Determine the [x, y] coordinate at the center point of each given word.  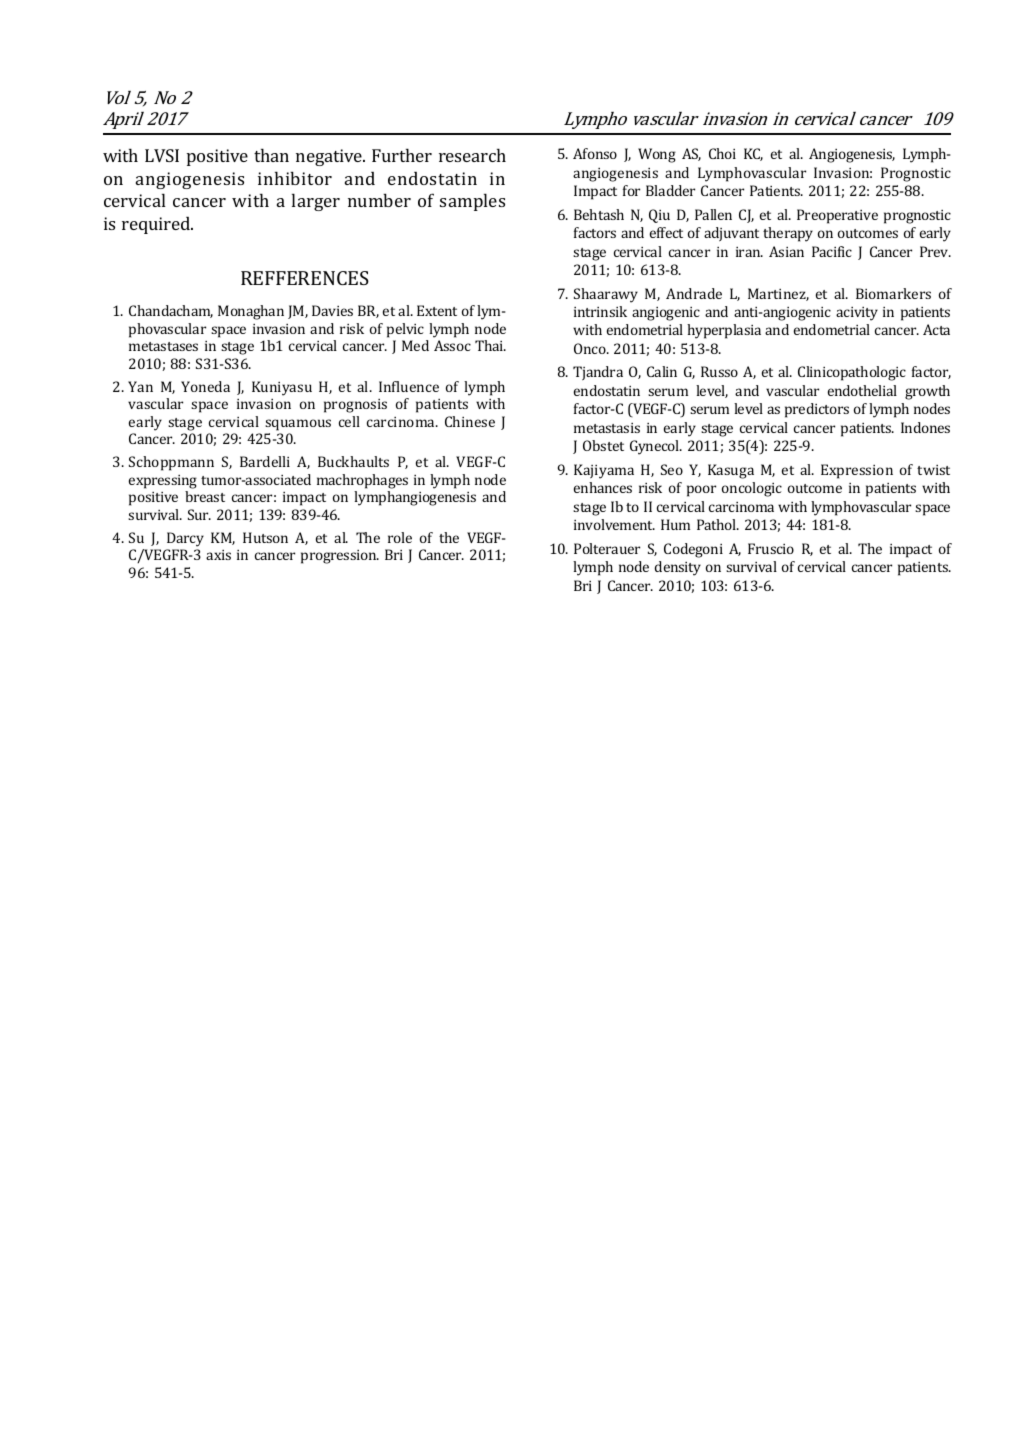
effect [666, 232]
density [678, 568]
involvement [614, 524]
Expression [857, 471]
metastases [163, 346]
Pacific [832, 251]
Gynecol [656, 447]
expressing [163, 482]
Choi [722, 153]
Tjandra [598, 373]
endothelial [862, 390]
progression [340, 557]
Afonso [595, 153]
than [271, 155]
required [157, 225]
